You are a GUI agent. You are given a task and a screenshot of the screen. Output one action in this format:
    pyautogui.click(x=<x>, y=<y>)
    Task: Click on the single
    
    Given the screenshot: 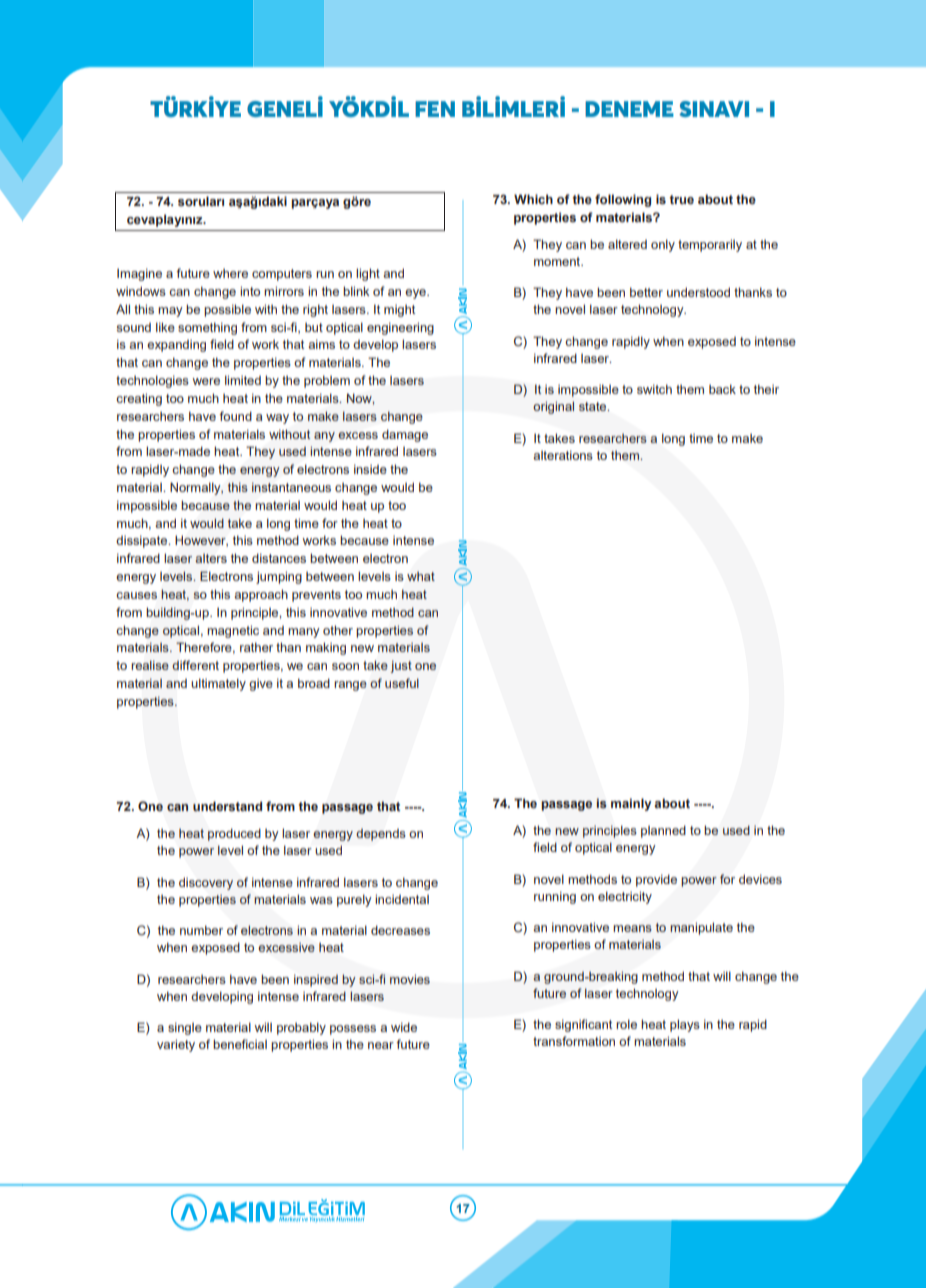 What is the action you would take?
    pyautogui.click(x=185, y=1028)
